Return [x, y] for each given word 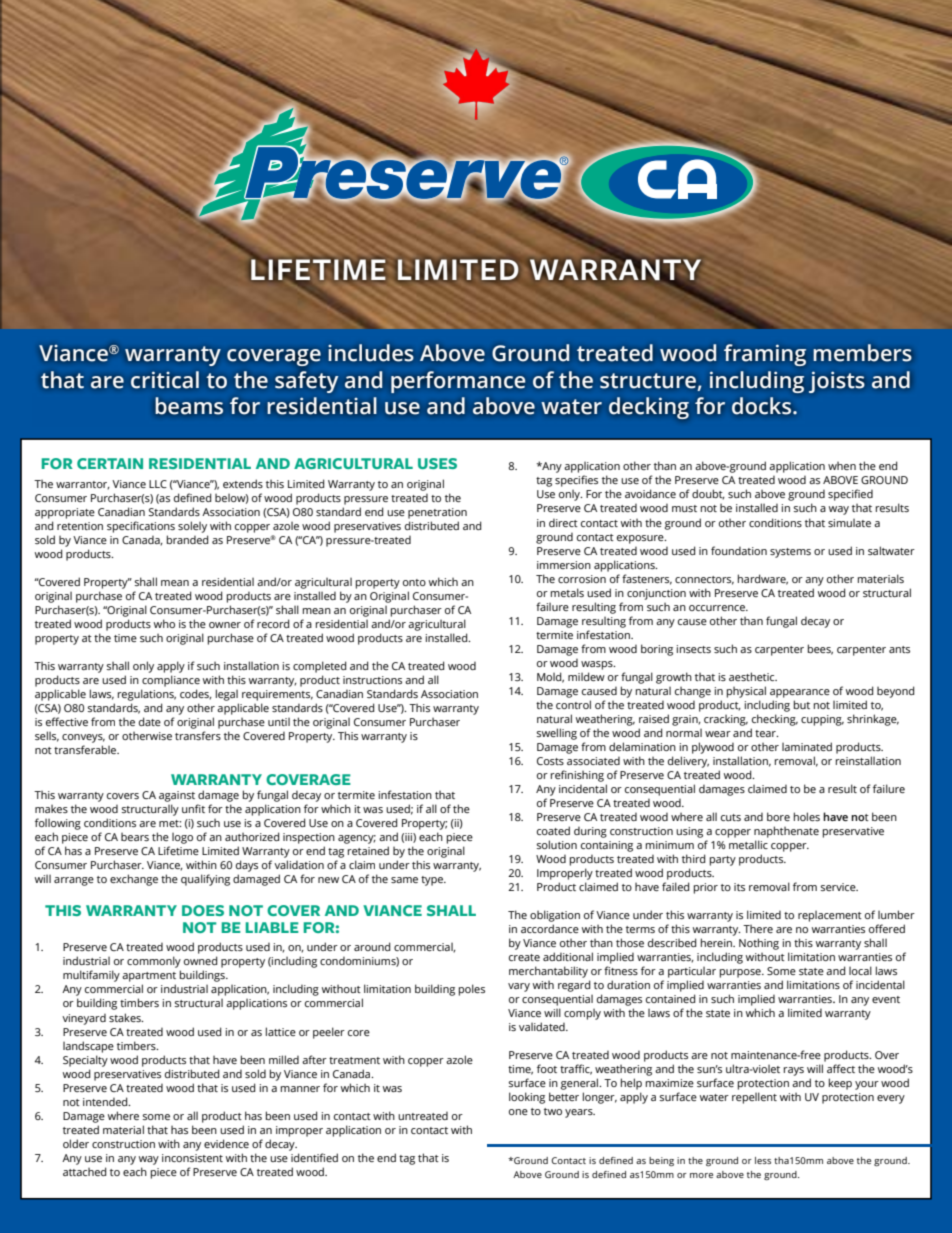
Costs [550, 761]
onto [414, 582]
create [524, 957]
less [763, 1160]
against [177, 796]
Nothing [759, 944]
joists [836, 382]
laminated [807, 746]
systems [790, 553]
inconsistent [192, 1158]
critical [165, 380]
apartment [149, 978]
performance [458, 382]
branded [188, 539]
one [518, 1112]
